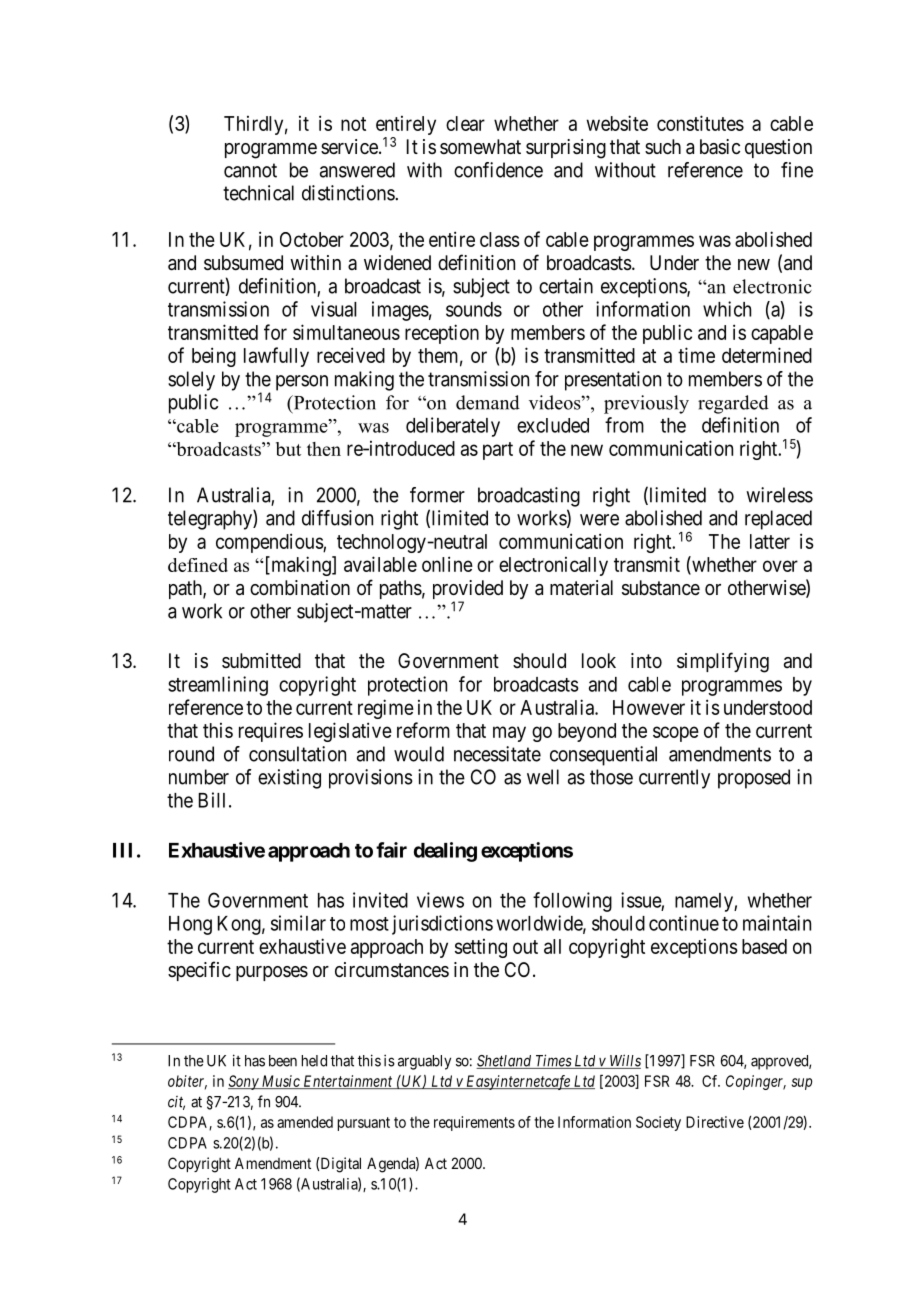 The height and width of the document is (1307, 924). Describe the element at coordinates (445, 852) in the document. I see `dealing` at that location.
